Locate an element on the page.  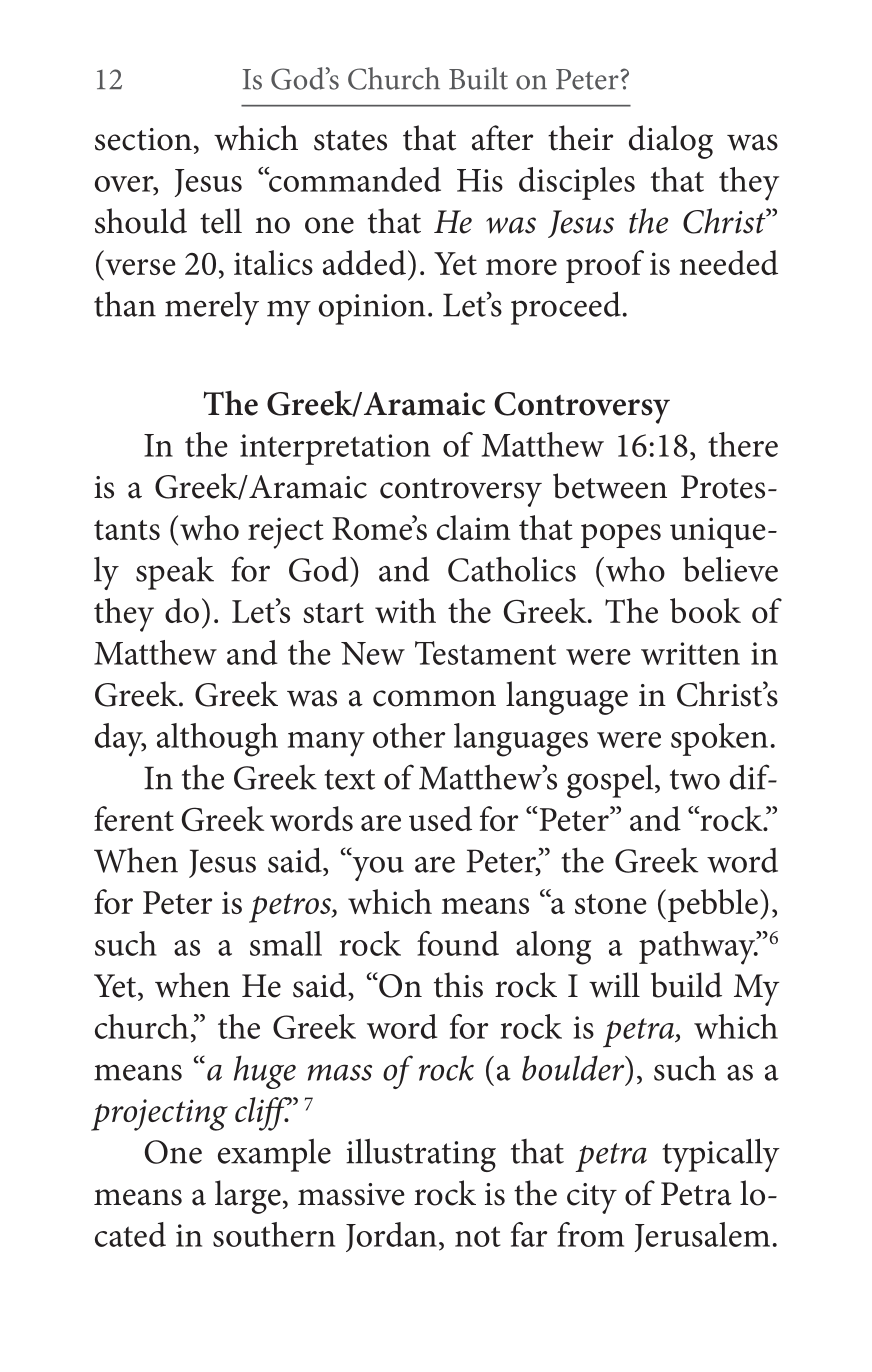
section is located at coordinates (143, 139).
